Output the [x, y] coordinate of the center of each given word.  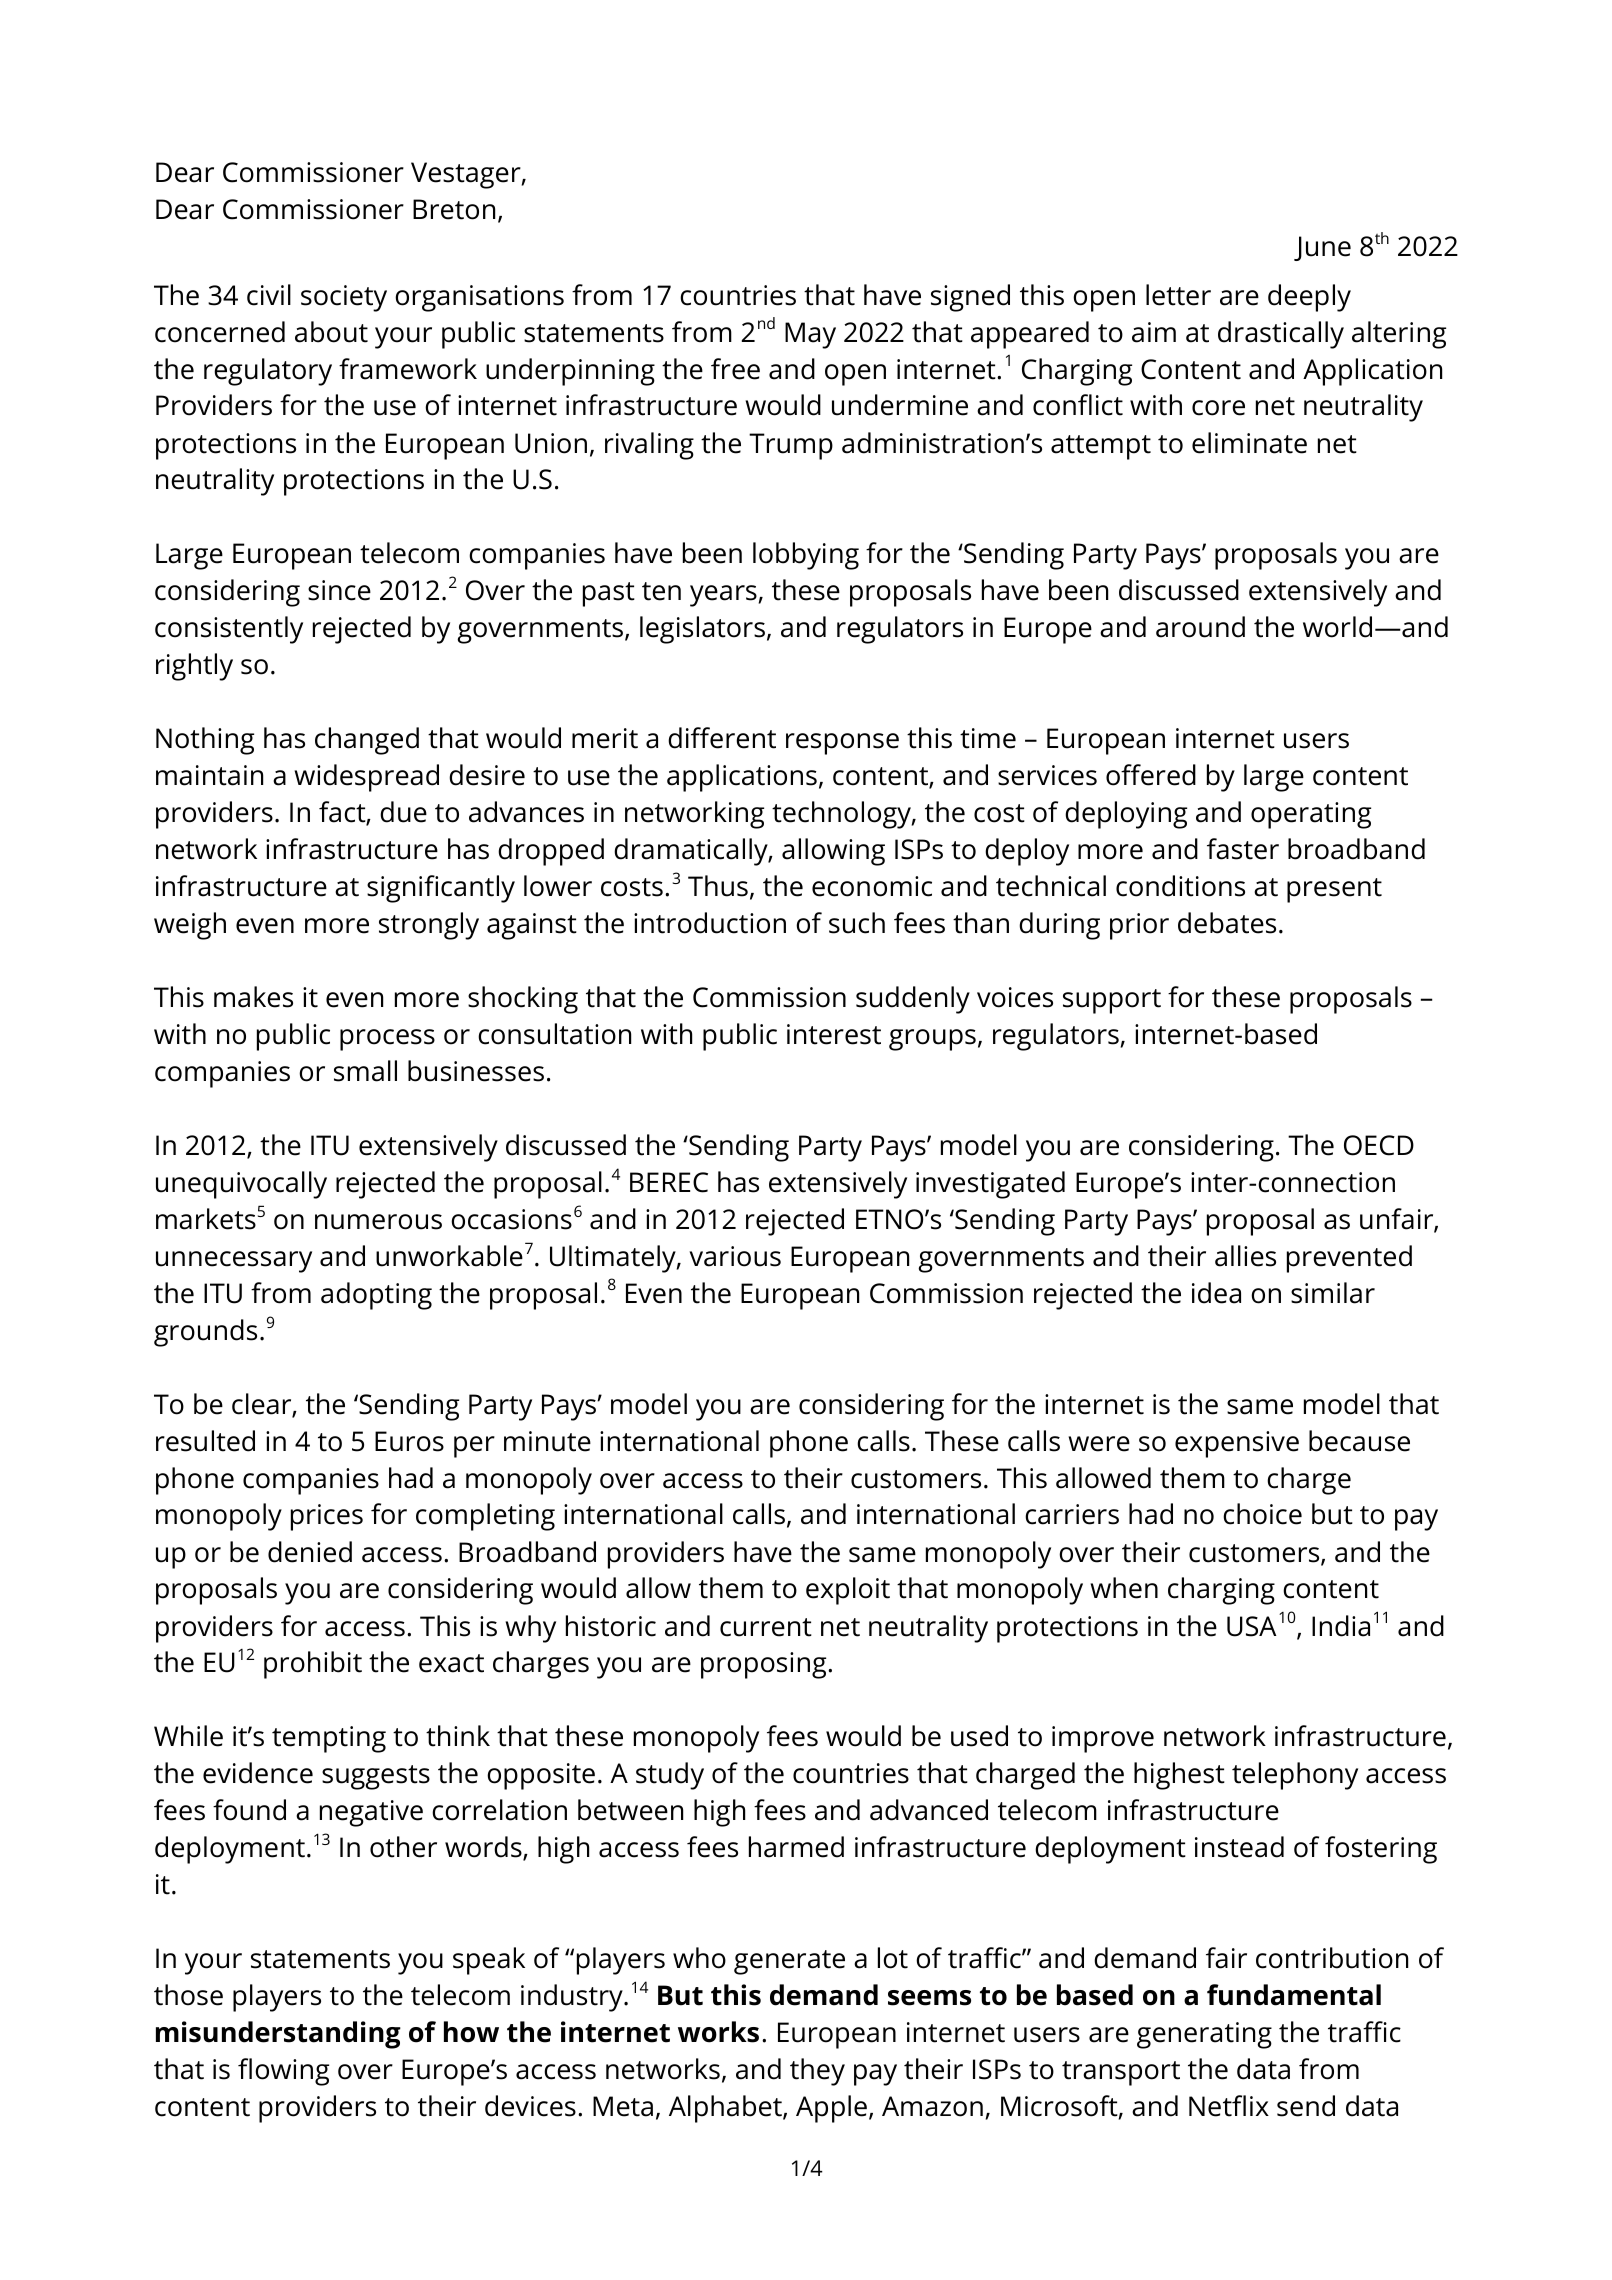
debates [1227, 923]
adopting [376, 1296]
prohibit [313, 1665]
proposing [765, 1665]
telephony [1295, 1776]
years [723, 596]
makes [253, 997]
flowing [283, 2072]
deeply [1309, 298]
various [735, 1256]
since [339, 590]
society [344, 298]
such [857, 923]
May [810, 335]
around [1200, 627]
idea [1216, 1293]
